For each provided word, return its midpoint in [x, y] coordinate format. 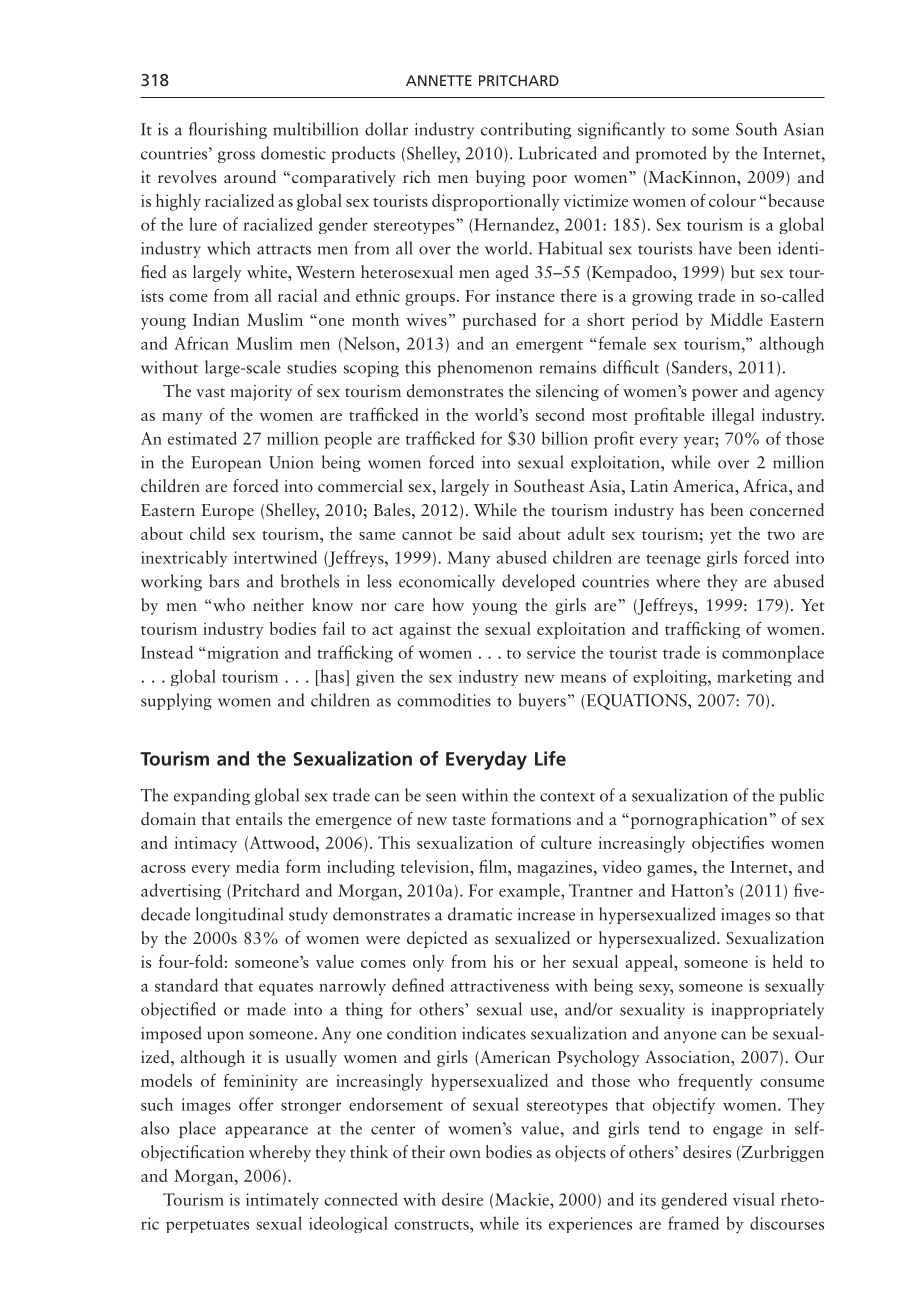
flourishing [228, 130]
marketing [754, 677]
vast [210, 392]
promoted [671, 154]
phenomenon [485, 368]
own [465, 1154]
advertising [181, 891]
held [787, 961]
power [715, 395]
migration [243, 654]
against [425, 631]
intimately [282, 1201]
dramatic [480, 914]
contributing [526, 130]
